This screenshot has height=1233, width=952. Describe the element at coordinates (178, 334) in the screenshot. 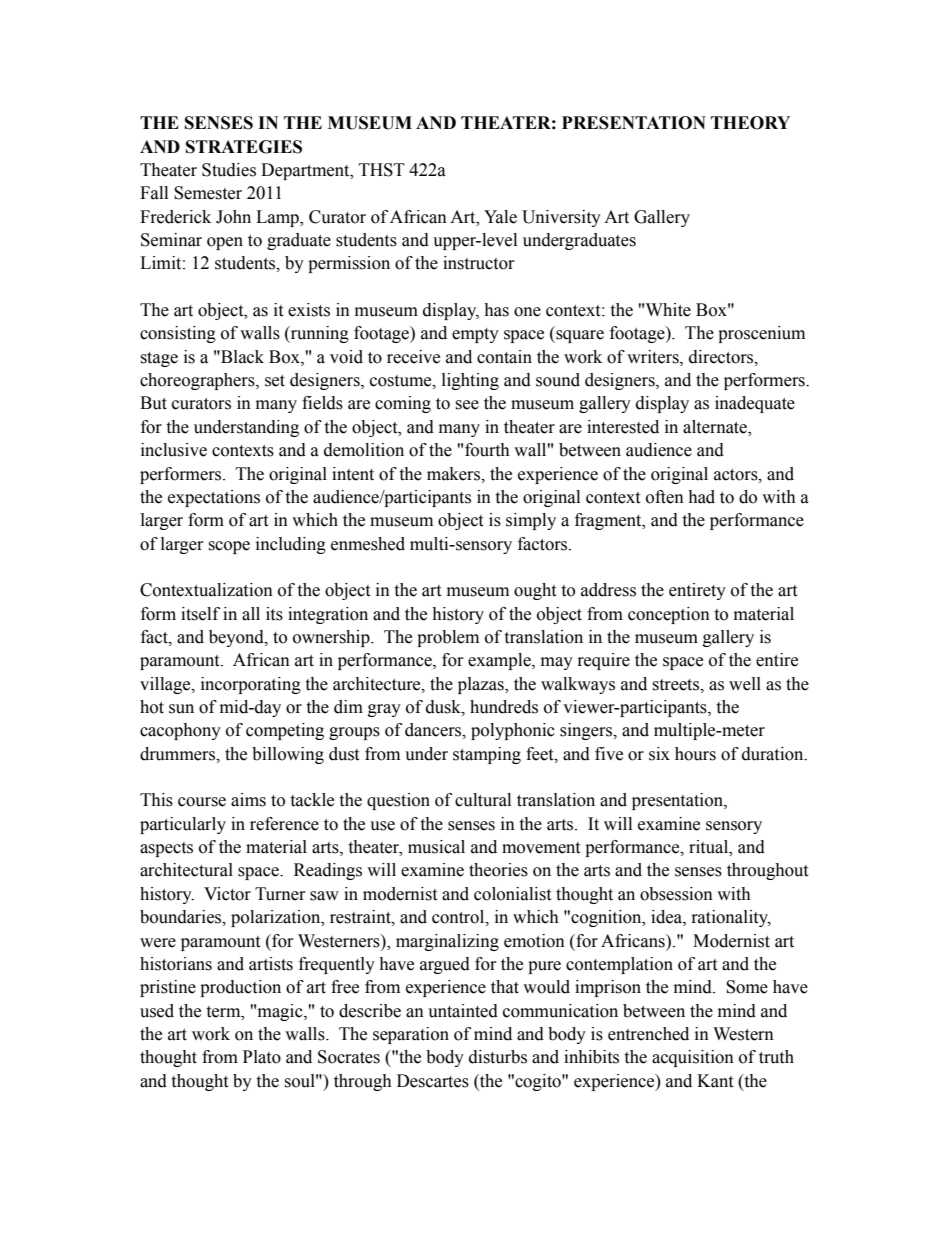

I see `consisting` at that location.
